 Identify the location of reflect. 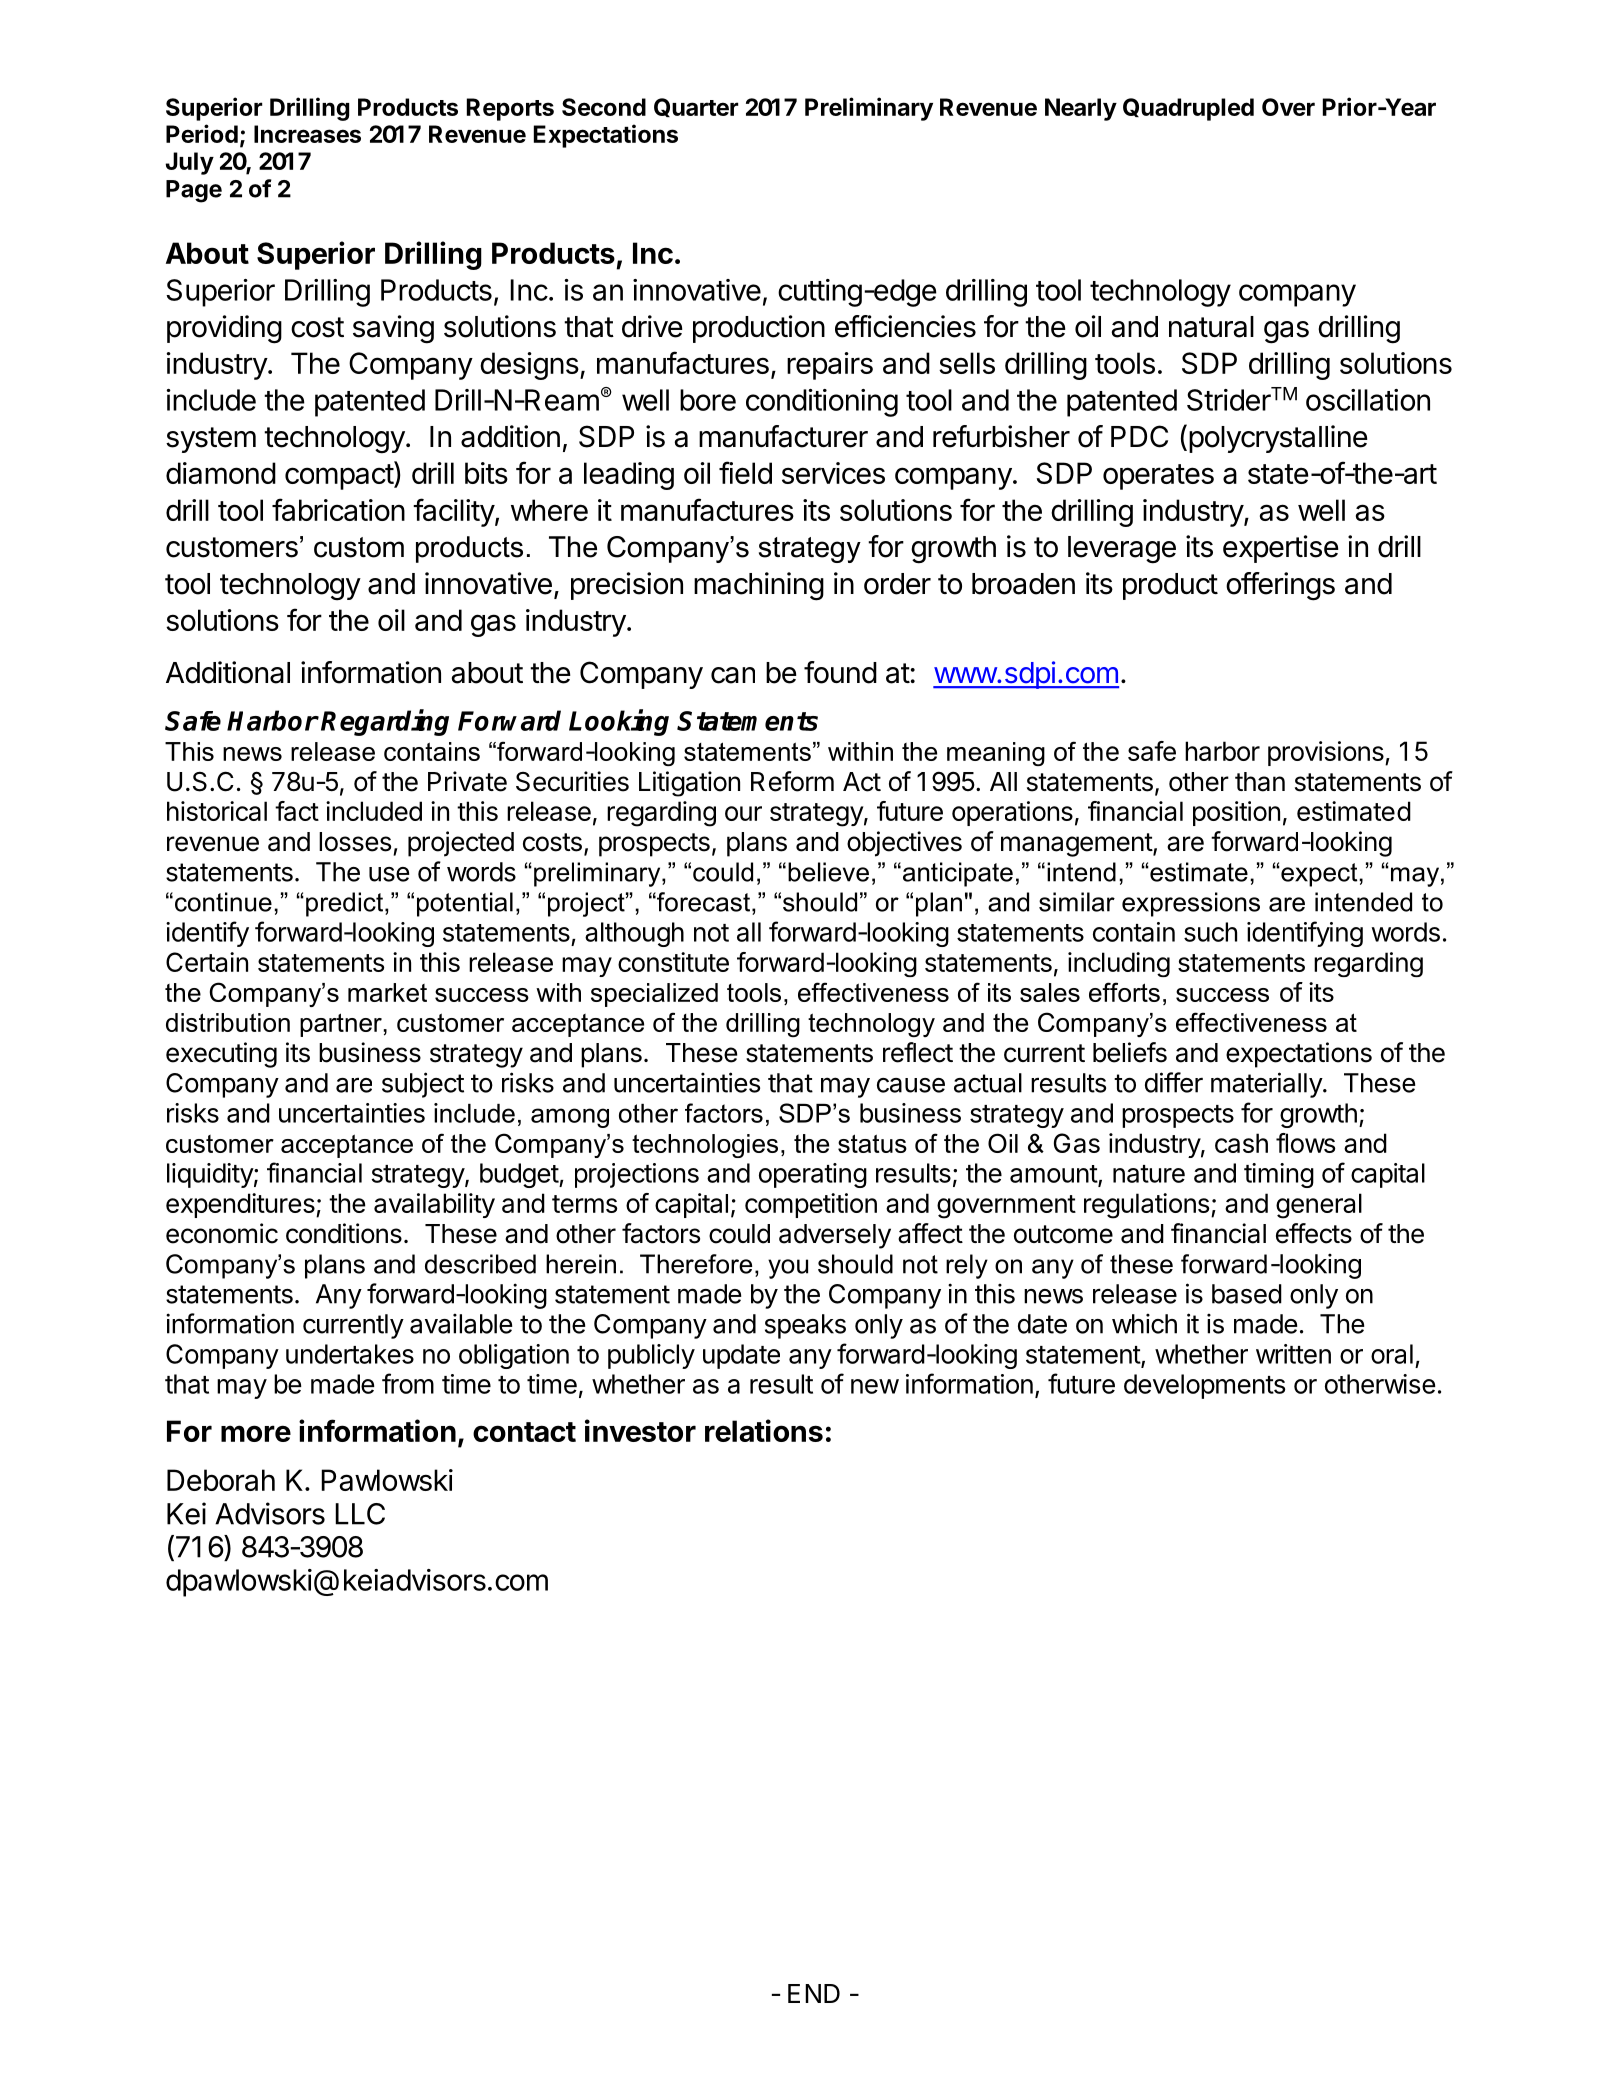
(918, 1052).
